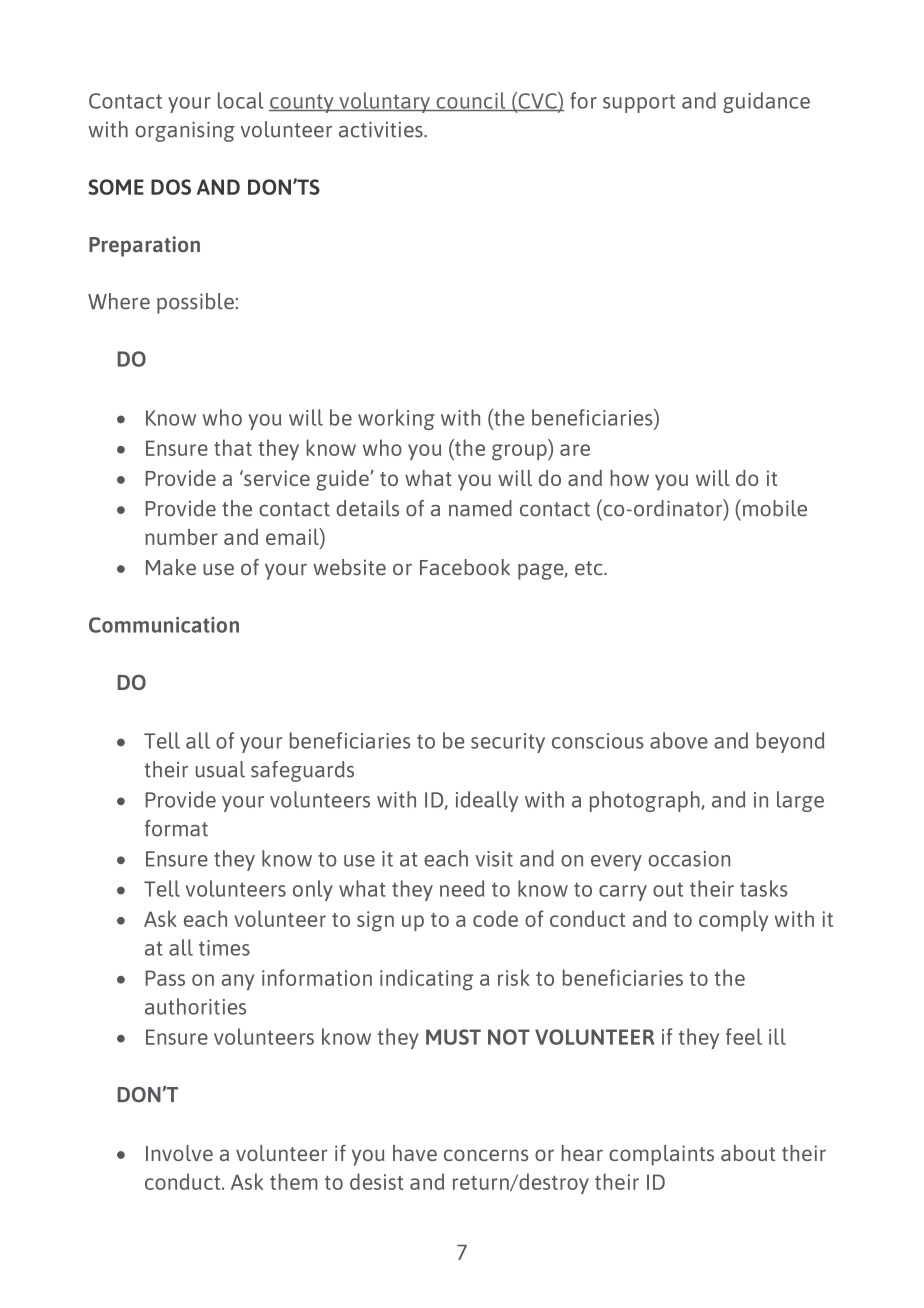  I want to click on Involve, so click(179, 1153).
